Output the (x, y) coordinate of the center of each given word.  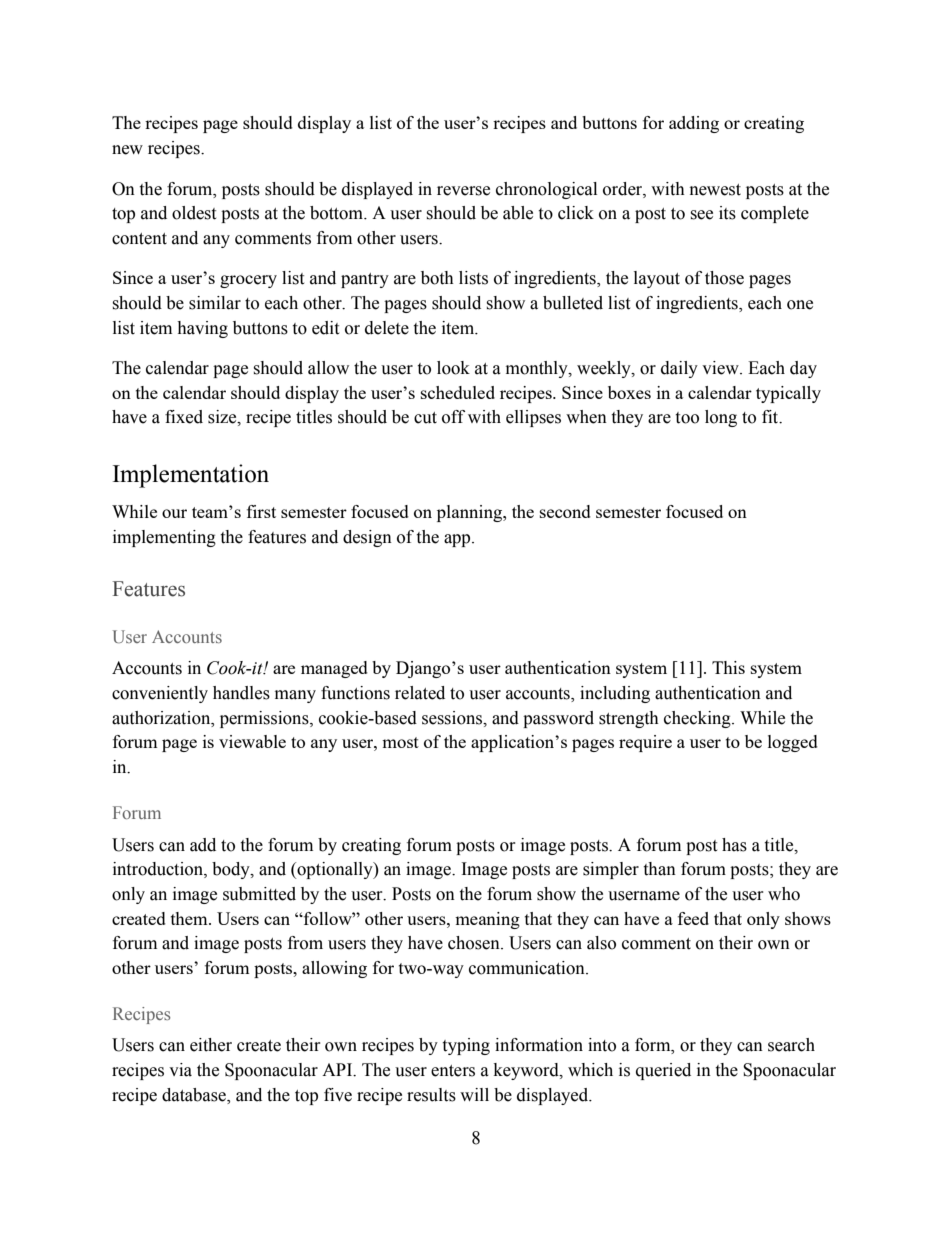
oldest (194, 213)
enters (453, 1071)
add (203, 845)
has (734, 845)
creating (371, 846)
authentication (708, 693)
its (727, 213)
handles (241, 693)
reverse (463, 191)
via (180, 1070)
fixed (184, 417)
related (420, 693)
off (453, 417)
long (721, 418)
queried (663, 1071)
